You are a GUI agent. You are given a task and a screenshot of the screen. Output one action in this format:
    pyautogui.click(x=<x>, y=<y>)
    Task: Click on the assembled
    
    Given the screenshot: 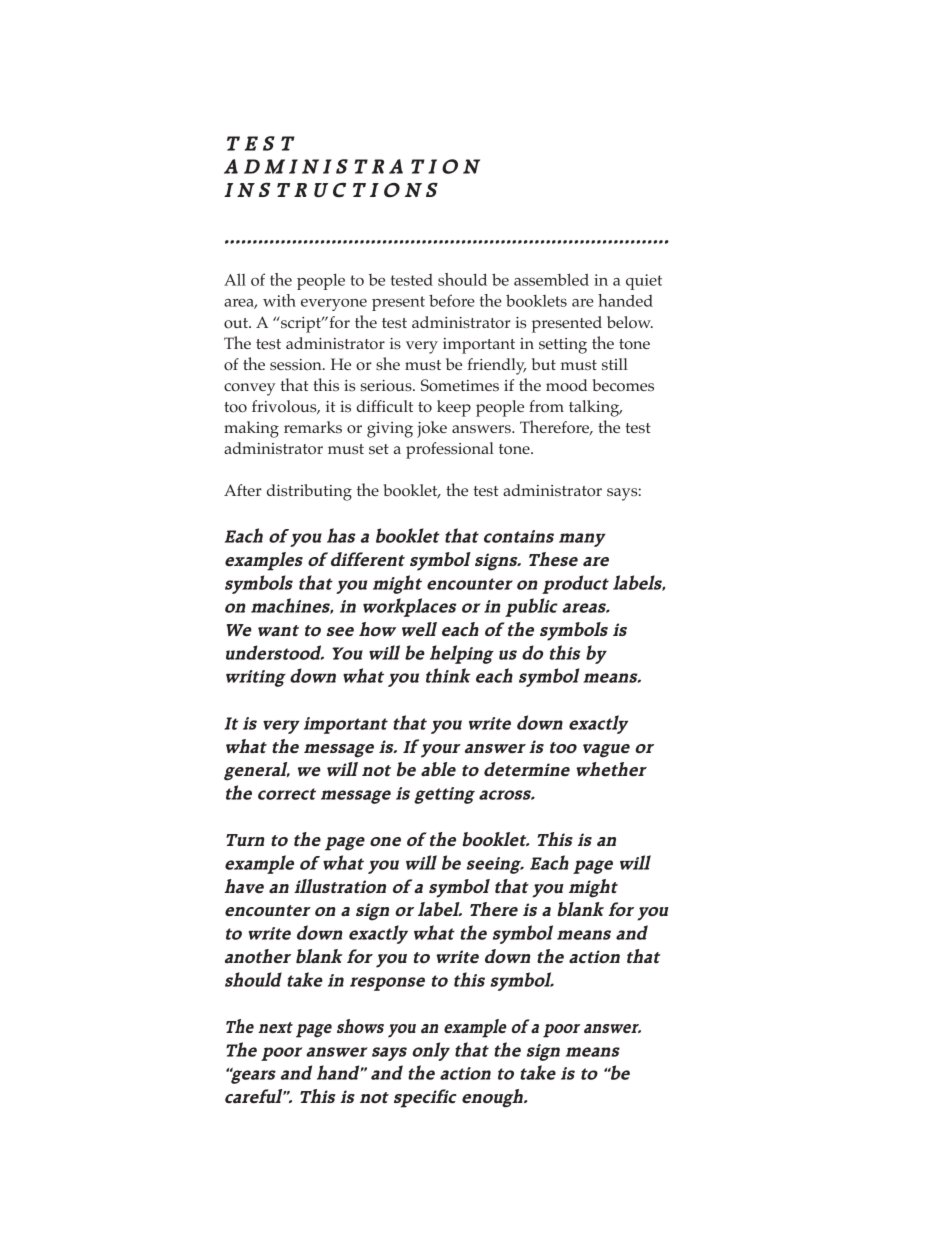 What is the action you would take?
    pyautogui.click(x=551, y=279)
